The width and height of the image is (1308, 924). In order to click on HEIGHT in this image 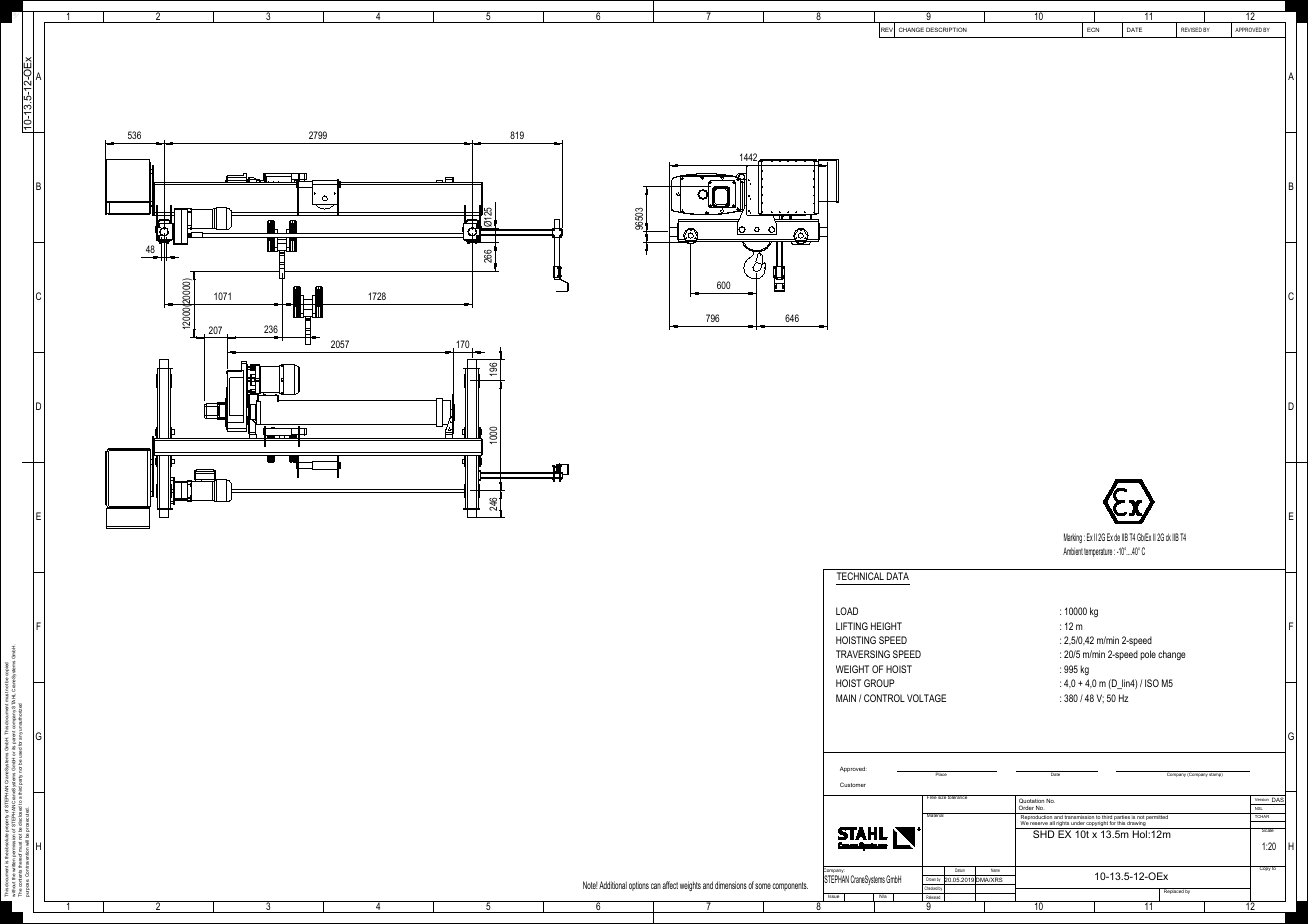, I will do `click(886, 626)`.
